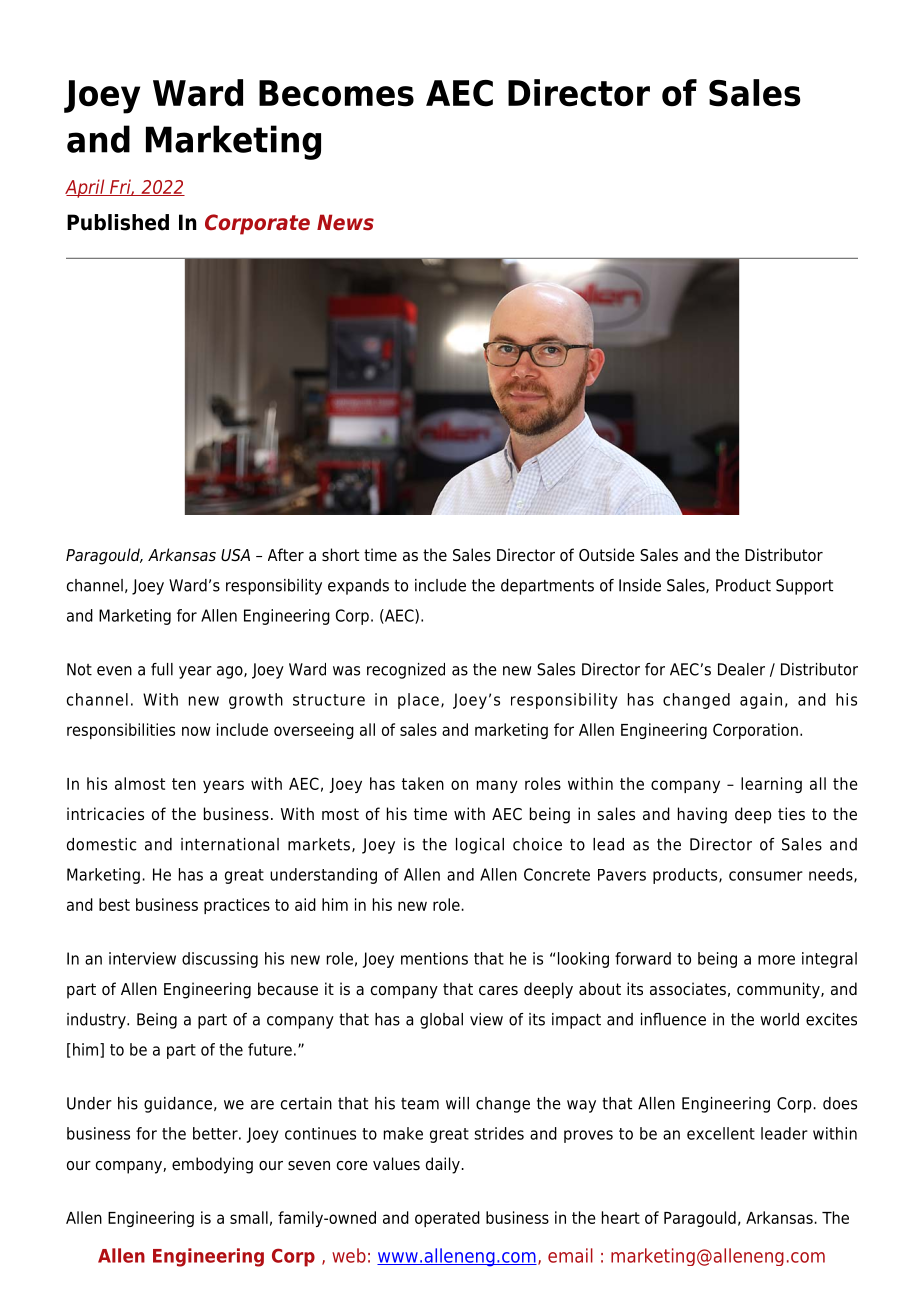  Describe the element at coordinates (741, 669) in the page. I see `Dealer` at that location.
